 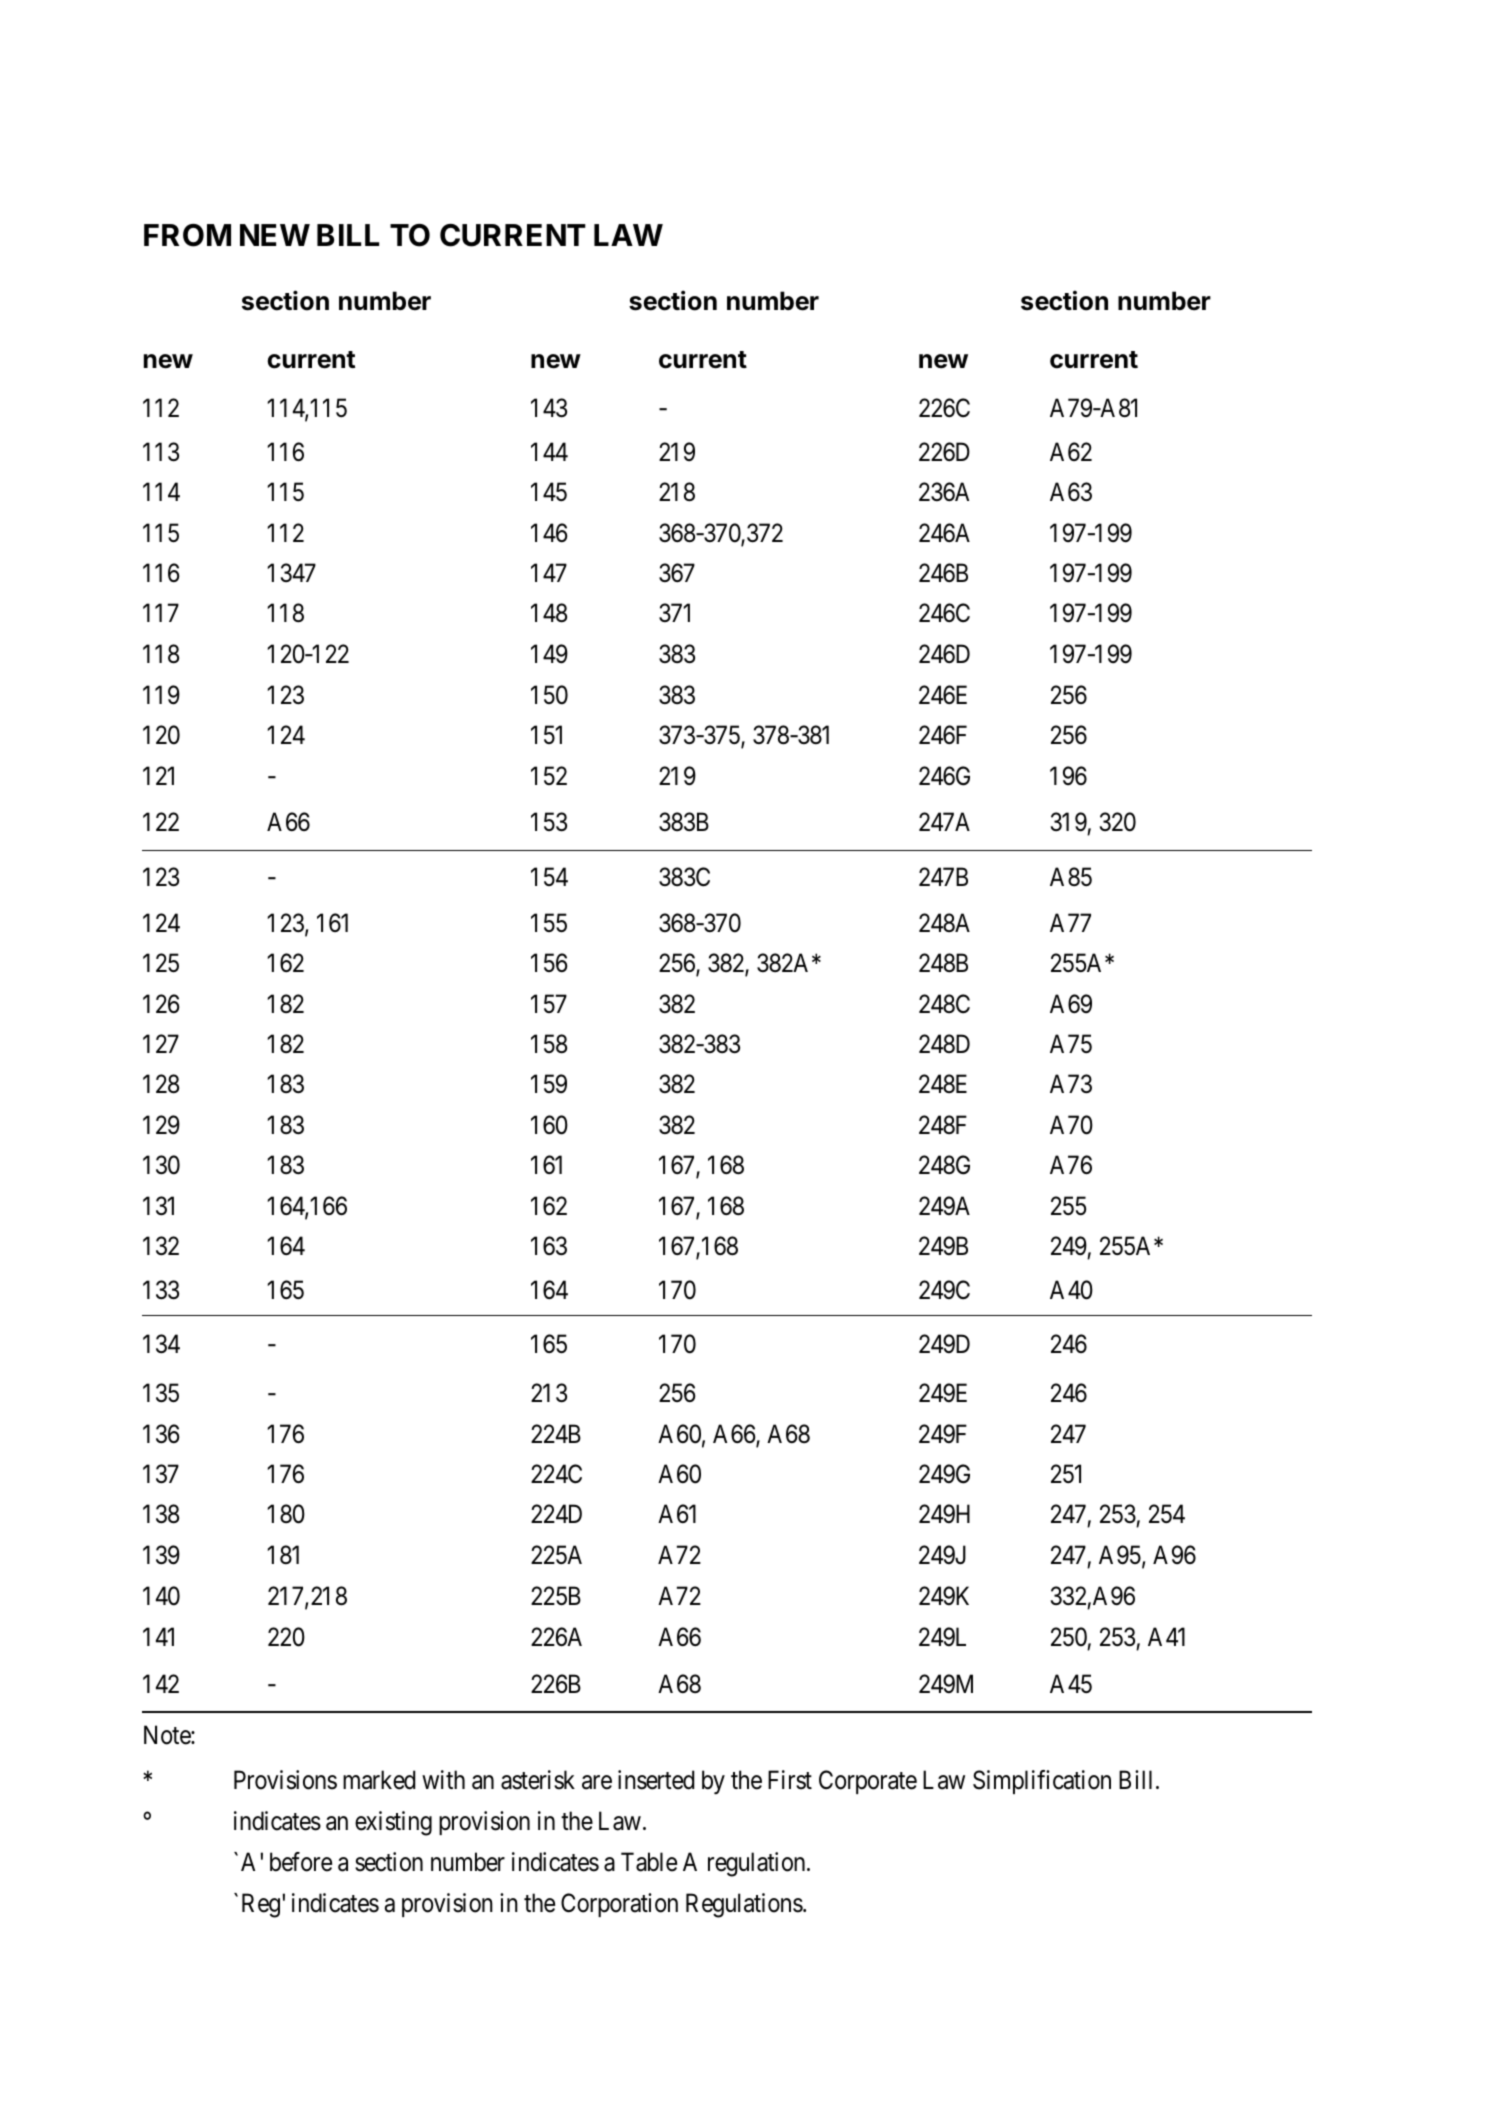 I want to click on inserted, so click(x=656, y=1780).
